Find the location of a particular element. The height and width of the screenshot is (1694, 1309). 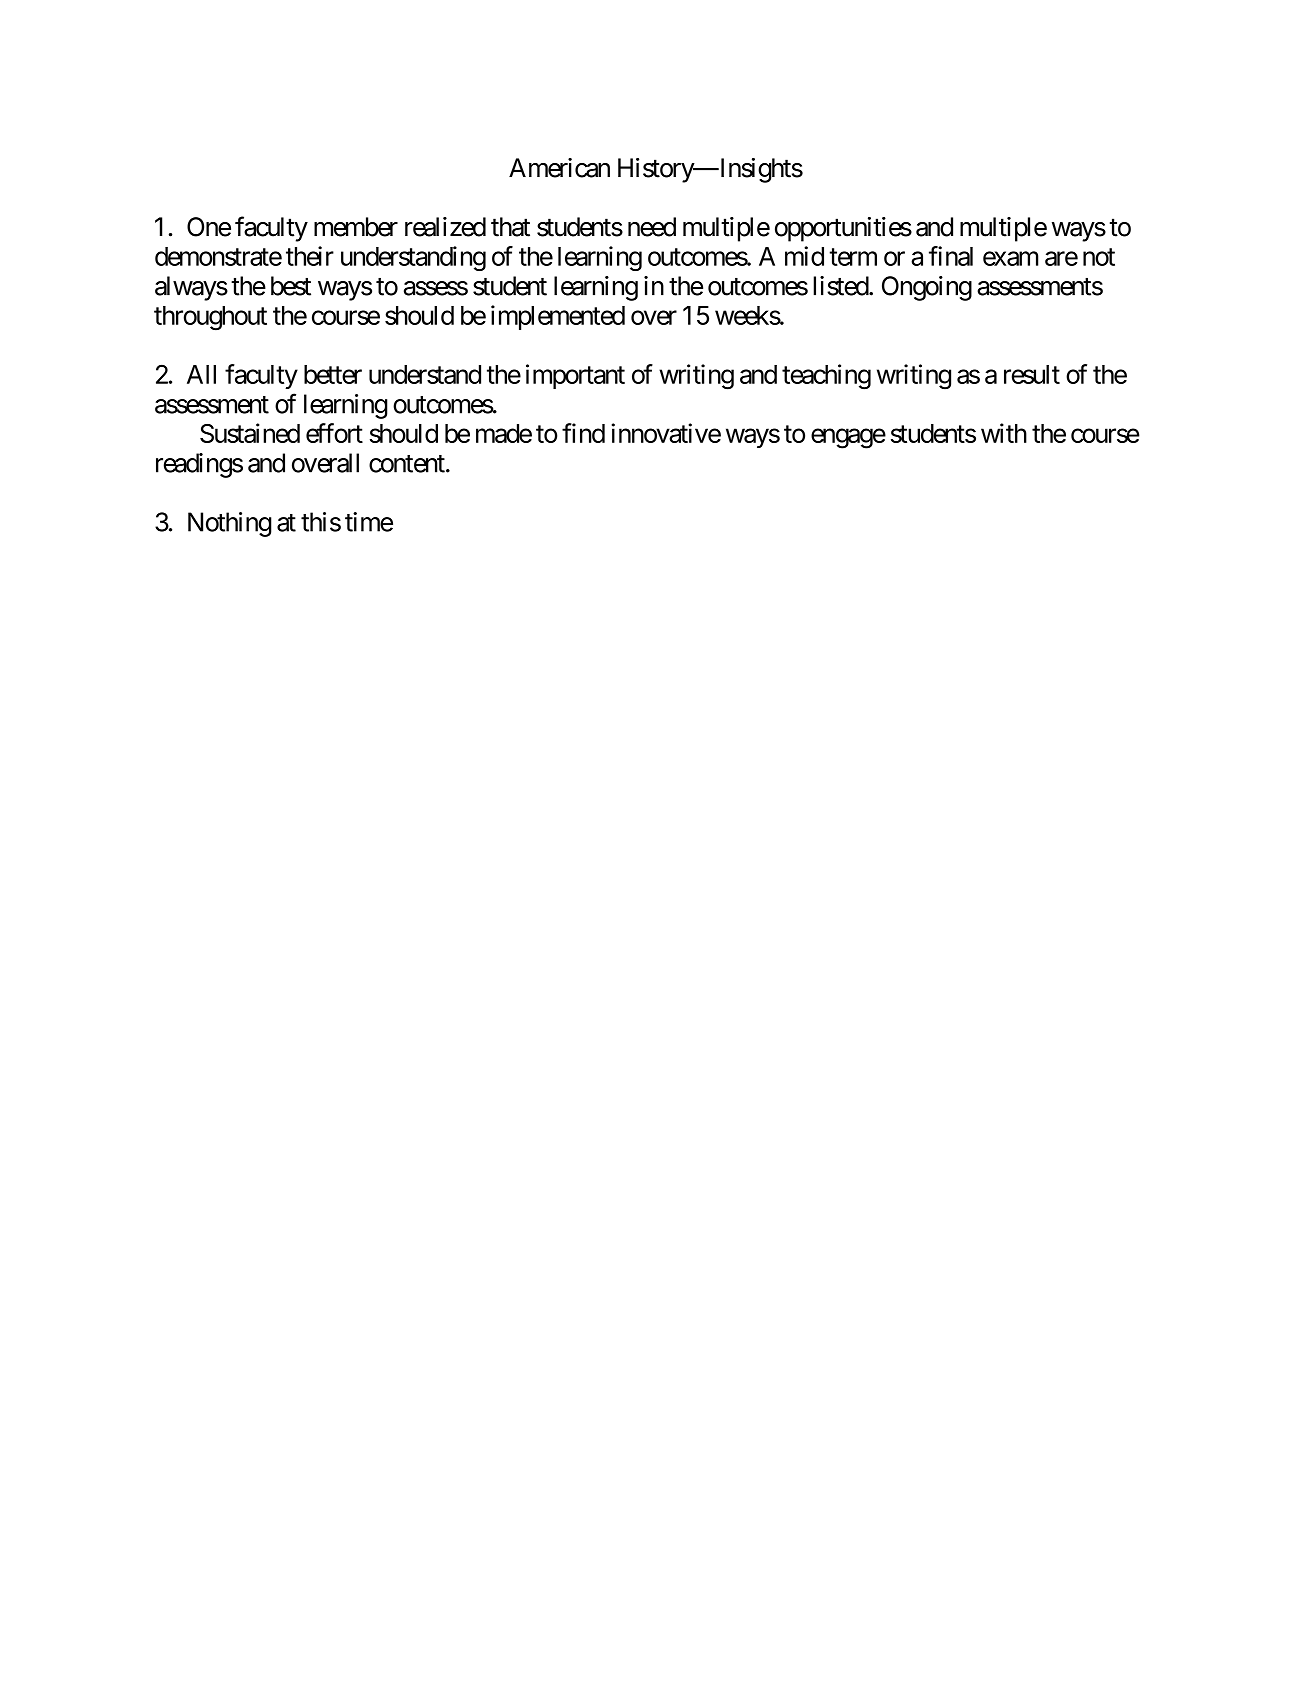

American is located at coordinates (559, 168).
